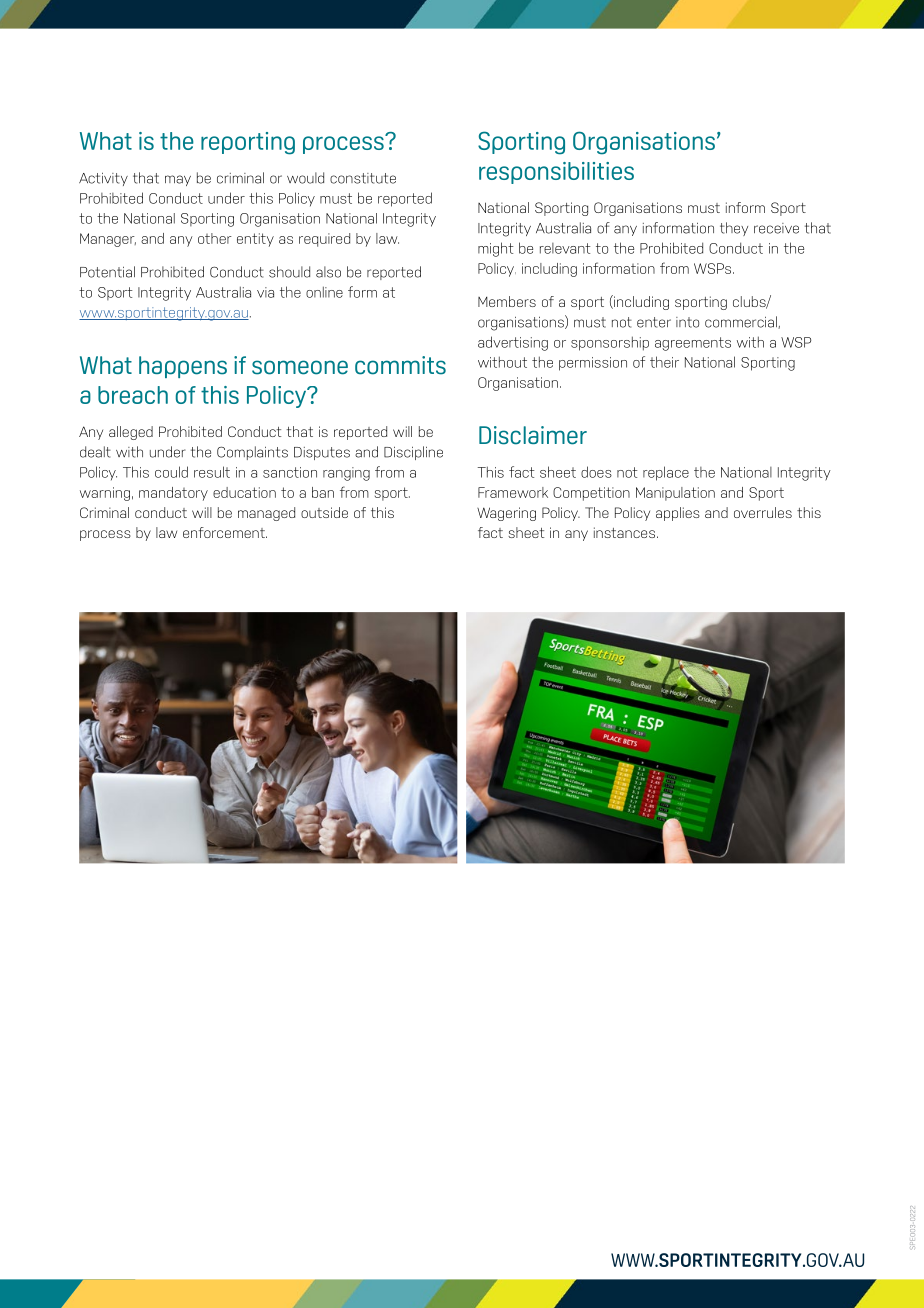  Describe the element at coordinates (506, 514) in the image. I see `Wagering` at that location.
